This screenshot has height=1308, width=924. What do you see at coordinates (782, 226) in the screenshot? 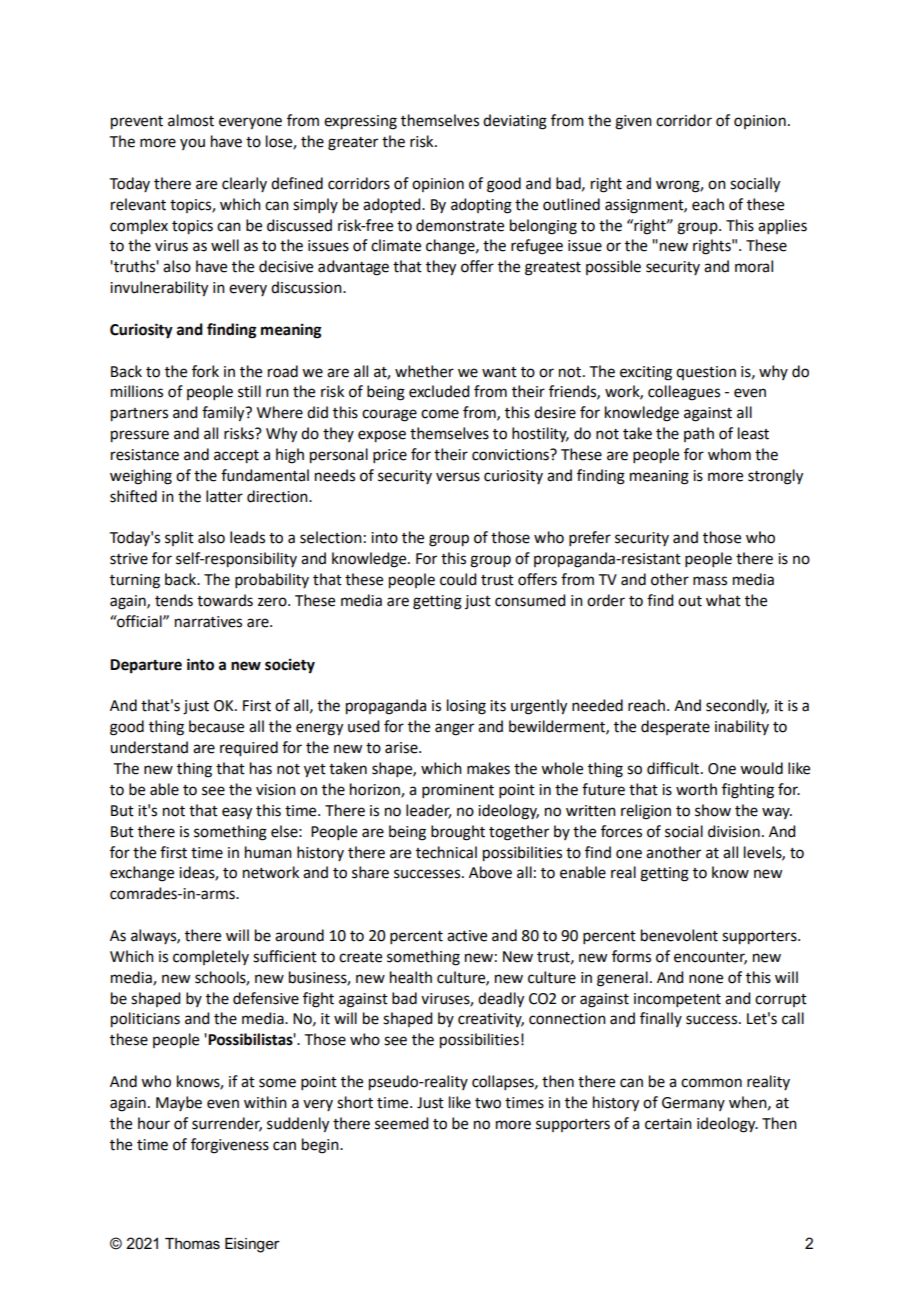
I see `applies` at bounding box center [782, 226].
